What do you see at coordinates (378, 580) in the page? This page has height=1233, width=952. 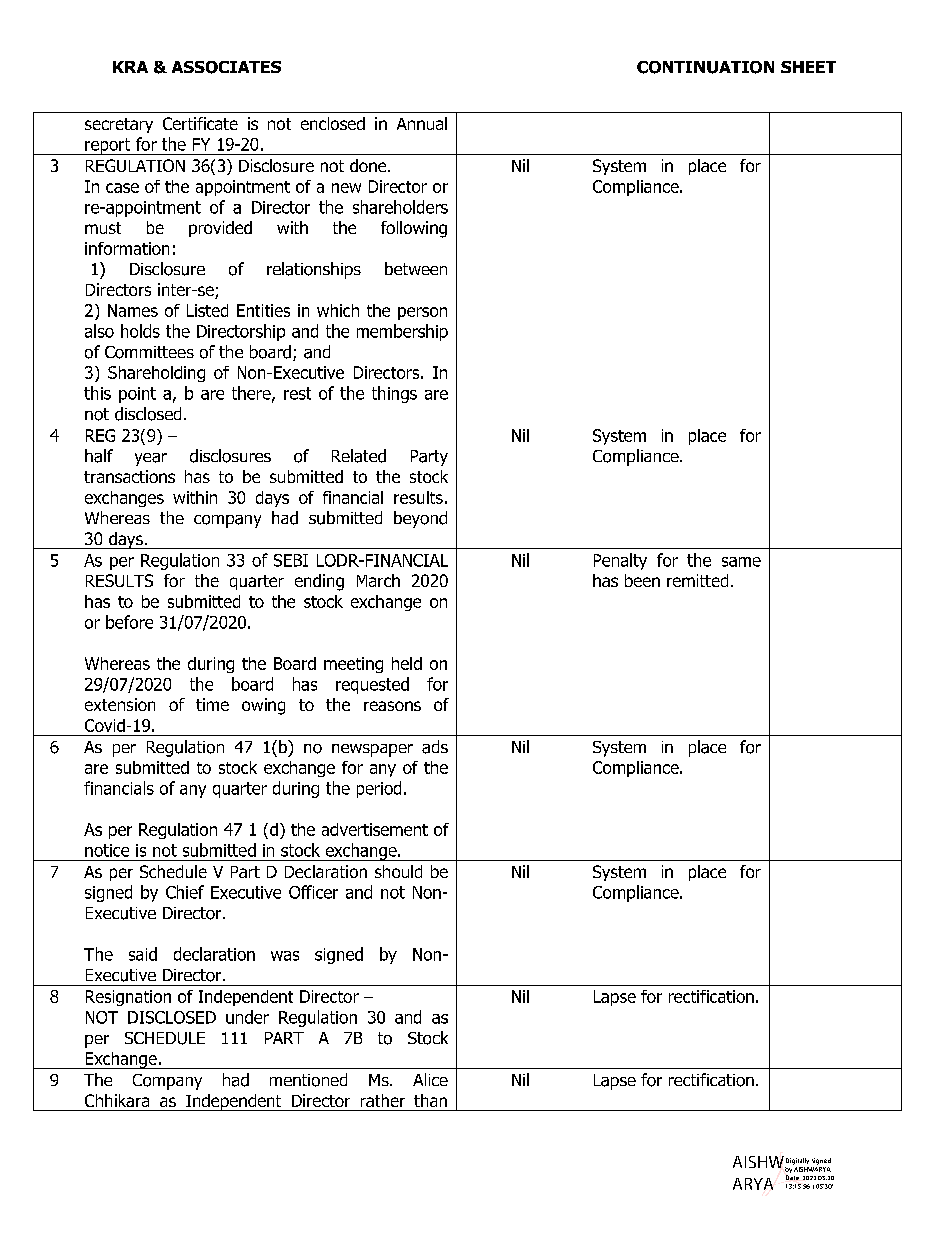 I see `March` at bounding box center [378, 580].
